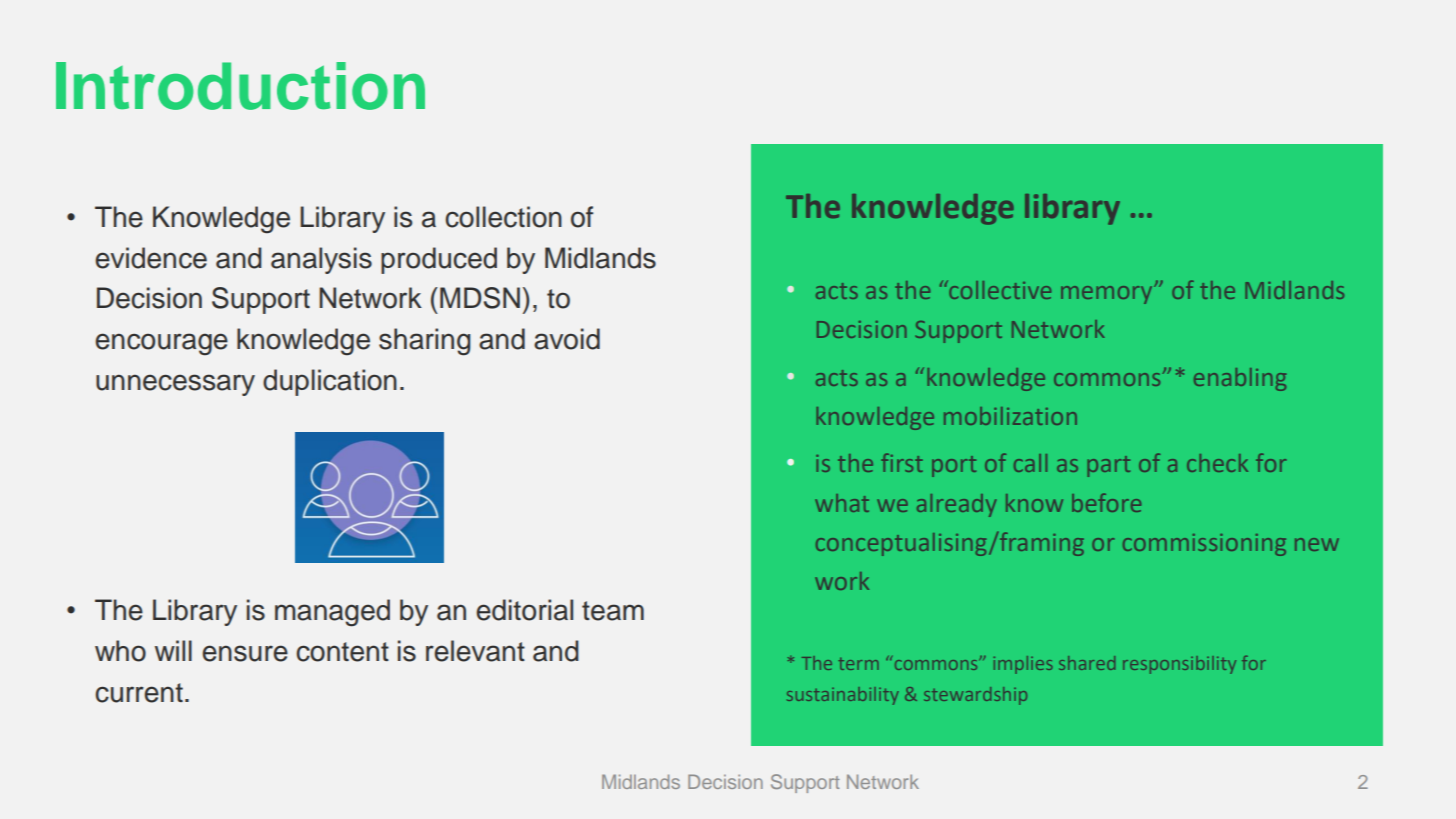 This screenshot has width=1456, height=819. What do you see at coordinates (240, 86) in the screenshot?
I see `Introduction` at bounding box center [240, 86].
